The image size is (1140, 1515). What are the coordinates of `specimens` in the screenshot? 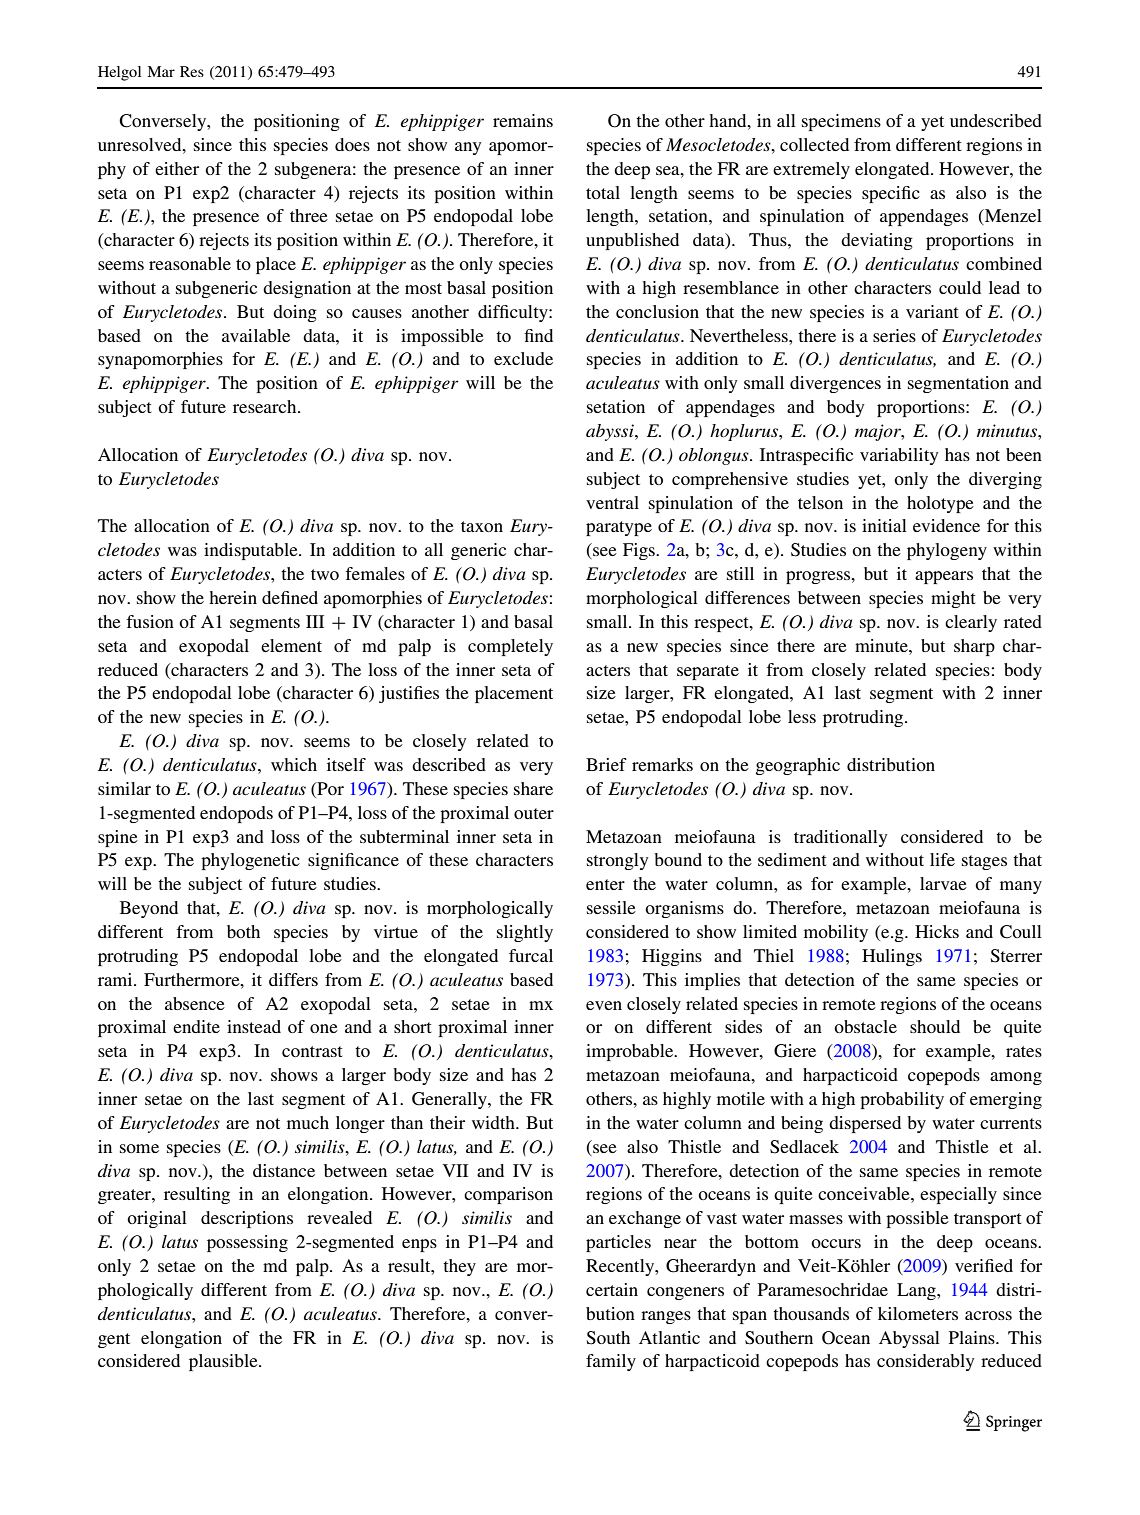 It's located at (841, 122).
